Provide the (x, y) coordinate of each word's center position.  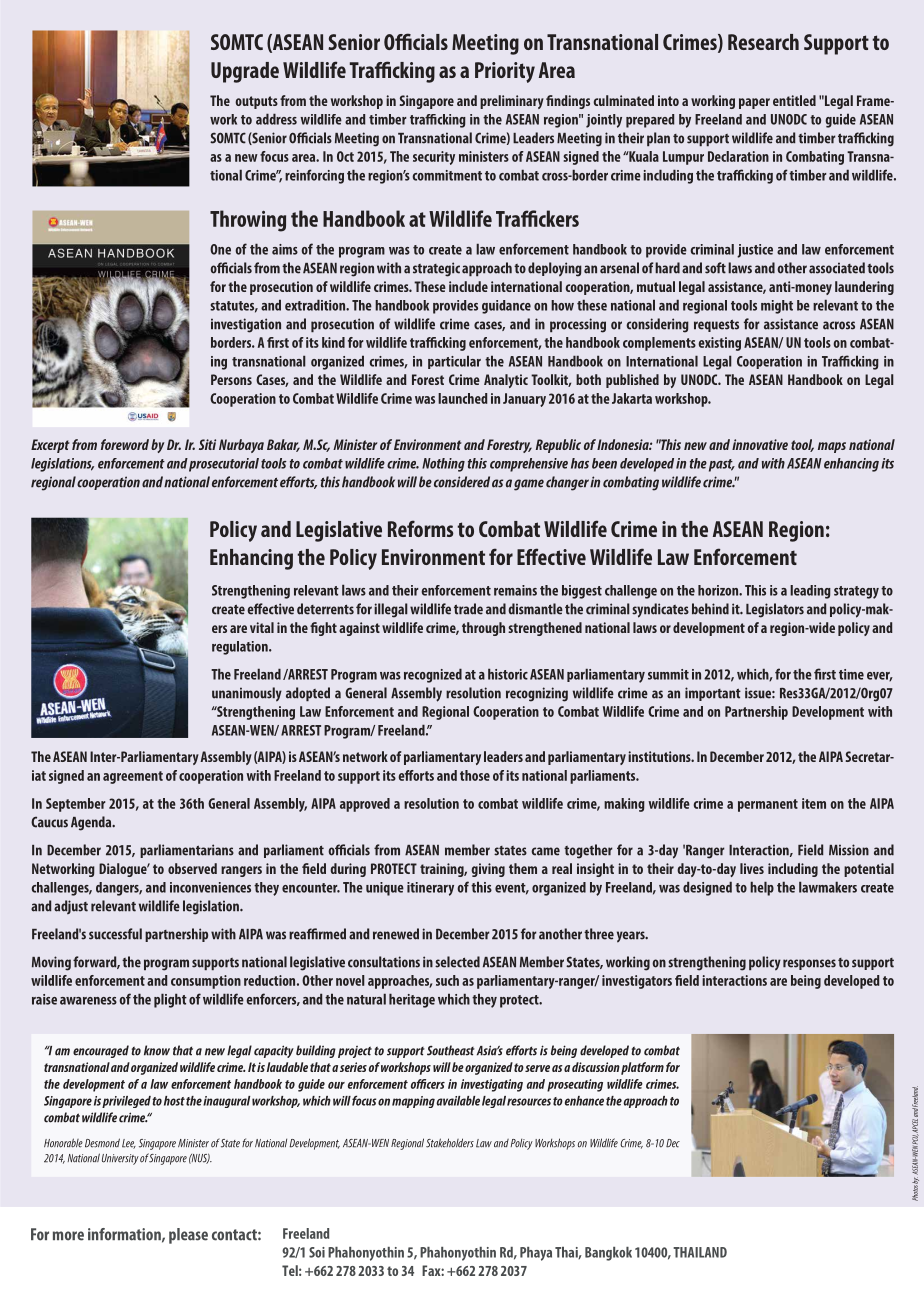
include (468, 286)
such (447, 980)
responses (809, 964)
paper (754, 103)
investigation (246, 325)
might (777, 307)
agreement (133, 777)
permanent (768, 805)
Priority (505, 72)
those (475, 775)
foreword (125, 444)
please (188, 1236)
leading (810, 592)
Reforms (421, 528)
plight (170, 1000)
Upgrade (245, 72)
